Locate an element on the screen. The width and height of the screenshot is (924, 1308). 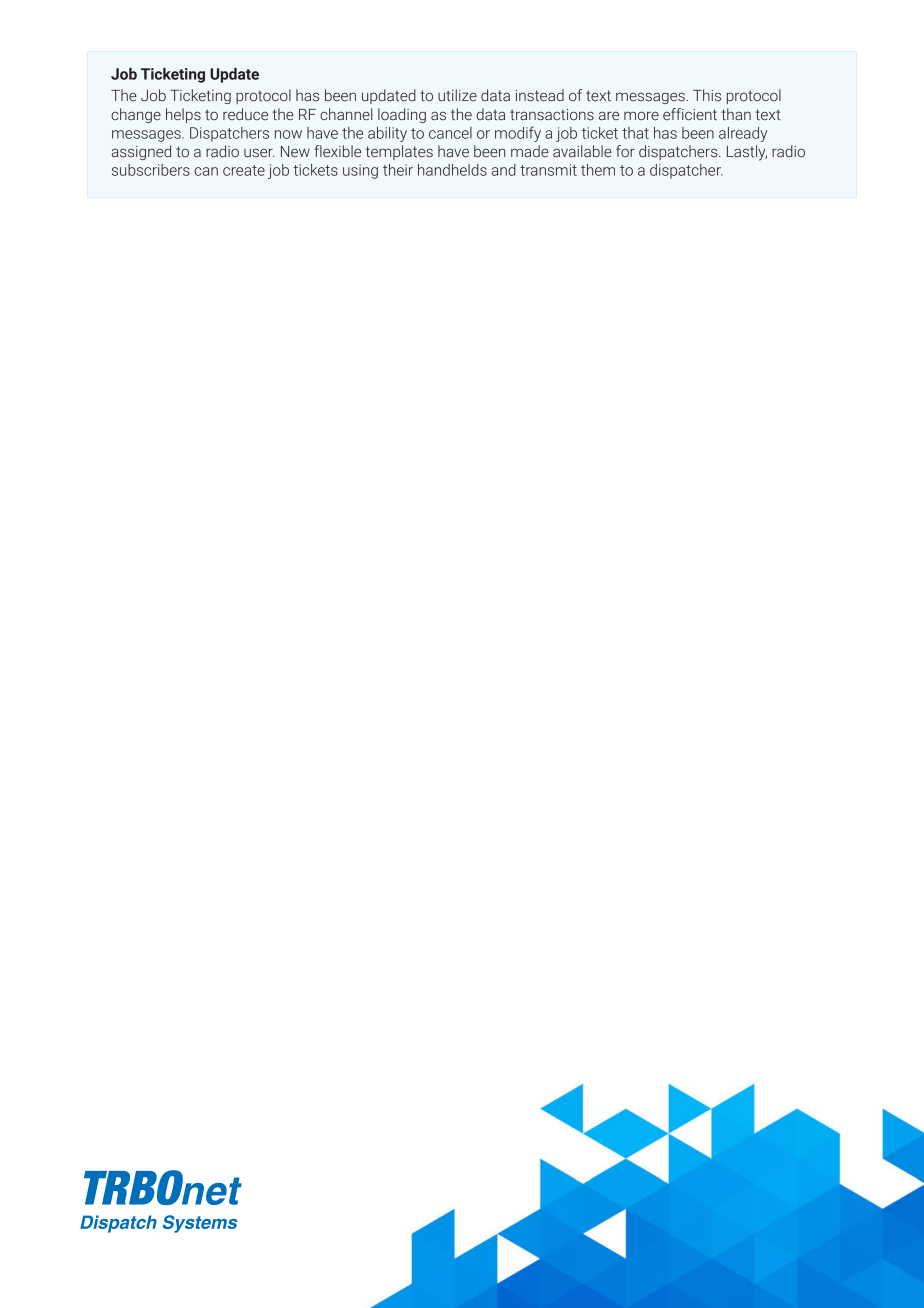
handhelds is located at coordinates (452, 170).
